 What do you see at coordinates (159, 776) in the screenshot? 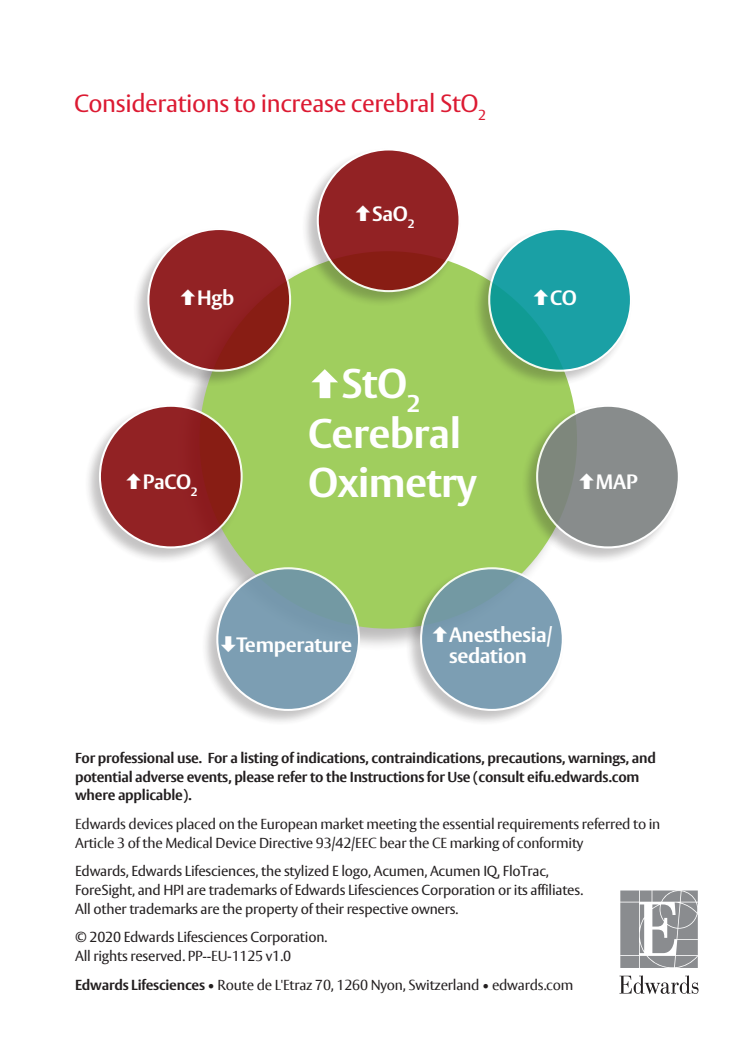
I see `adverse` at bounding box center [159, 776].
